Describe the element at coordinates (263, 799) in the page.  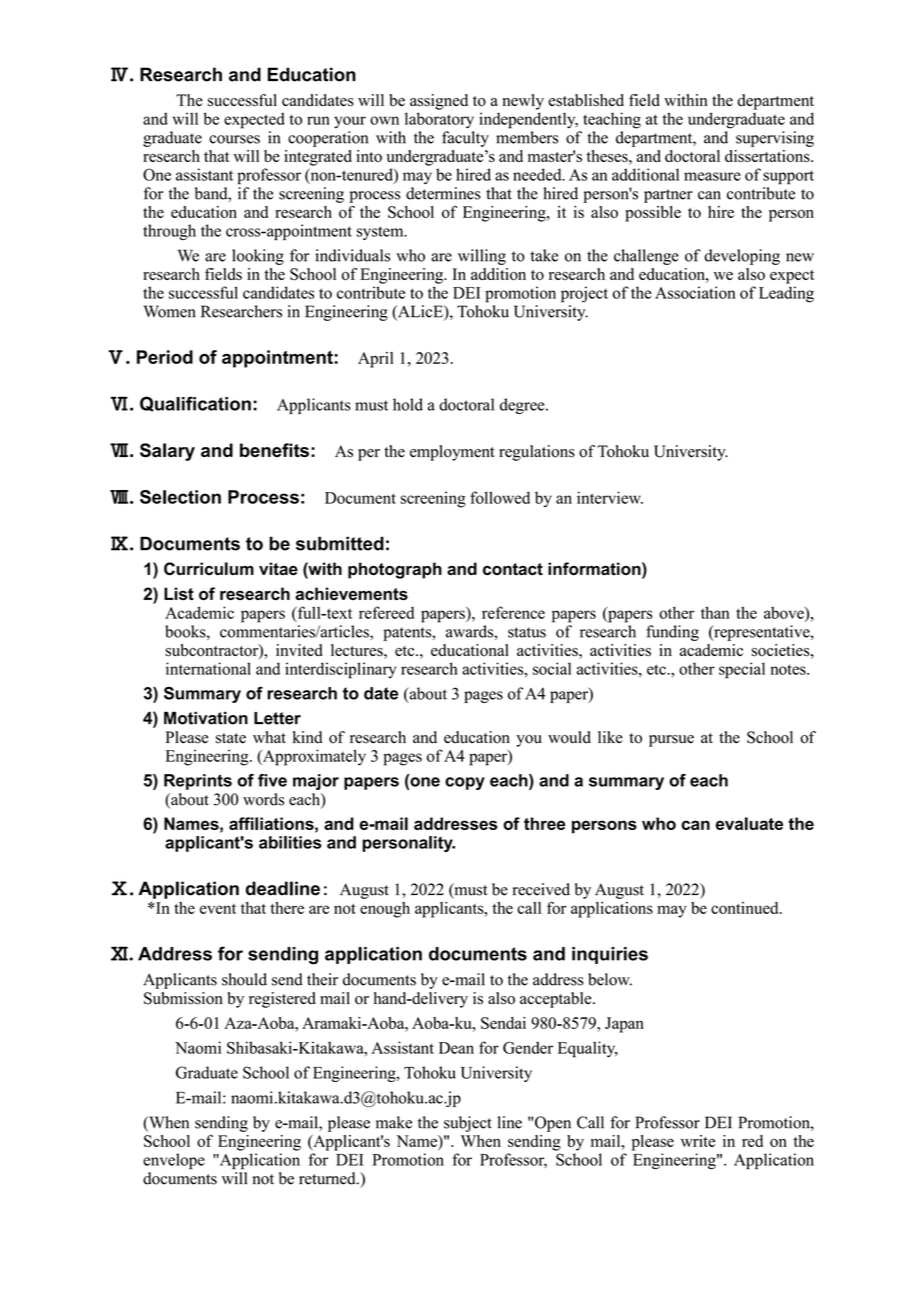
I see `words` at that location.
